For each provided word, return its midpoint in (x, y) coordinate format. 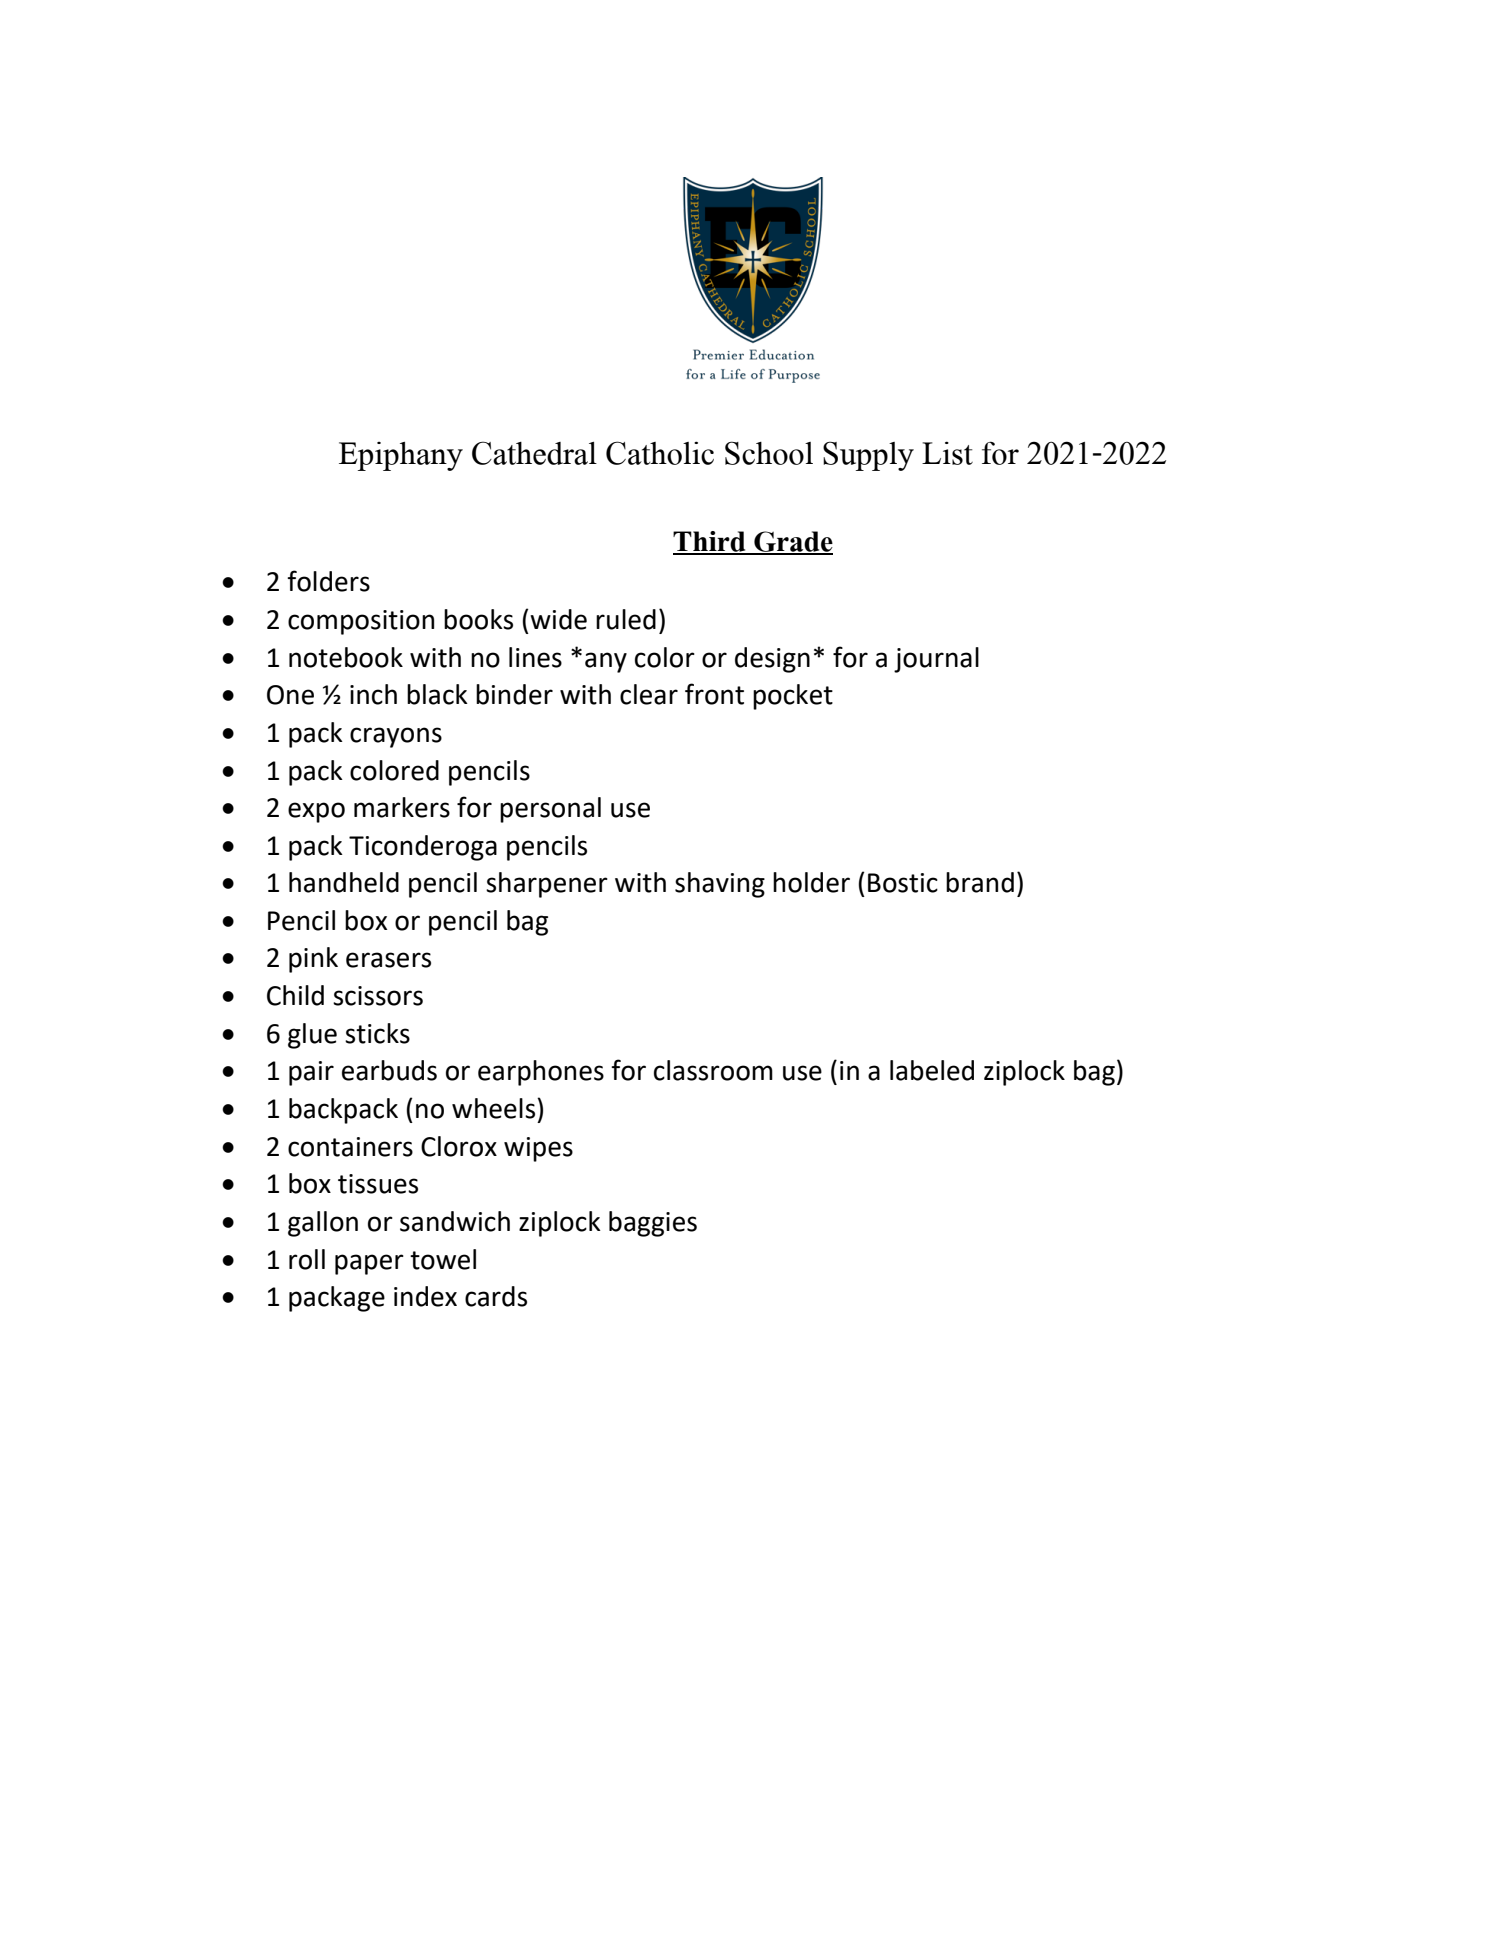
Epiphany (401, 456)
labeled (932, 1070)
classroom (713, 1070)
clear (649, 694)
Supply (868, 456)
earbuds (389, 1070)
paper (369, 1264)
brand (980, 882)
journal (936, 660)
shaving (720, 885)
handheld (344, 882)
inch (373, 694)
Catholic (660, 453)
